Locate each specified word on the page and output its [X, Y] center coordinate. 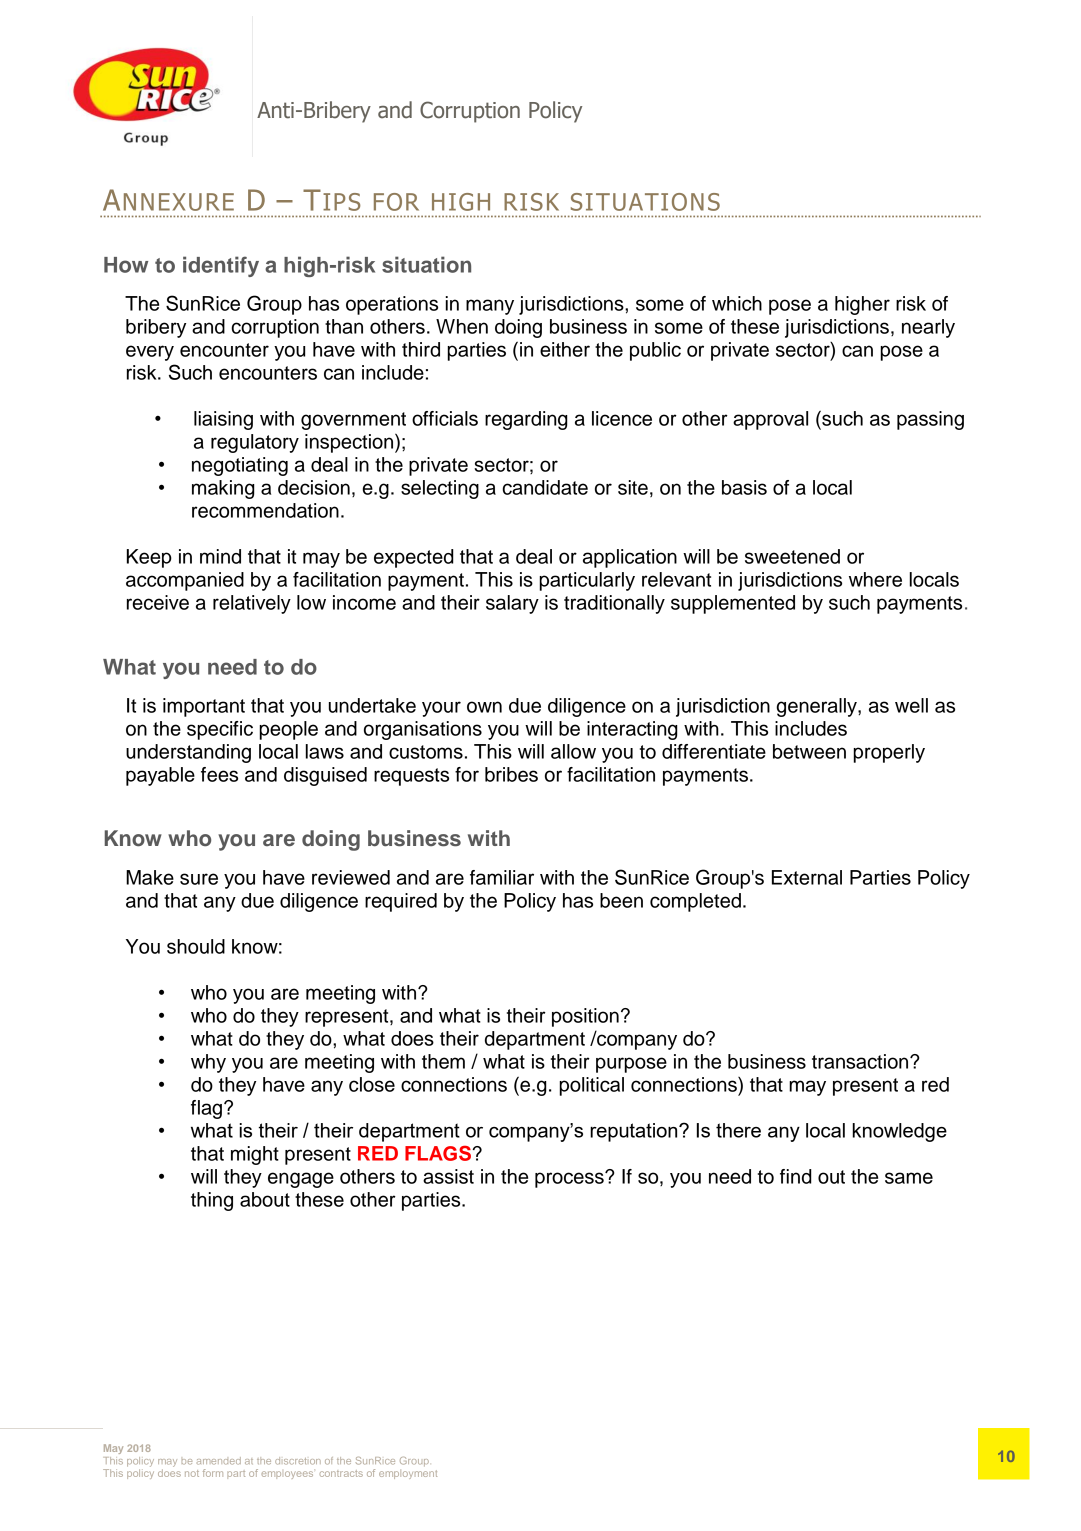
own [484, 707]
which [737, 303]
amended [219, 1461]
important [204, 707]
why [208, 1063]
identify [221, 266]
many [490, 307]
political [592, 1086]
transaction [861, 1061]
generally [817, 707]
